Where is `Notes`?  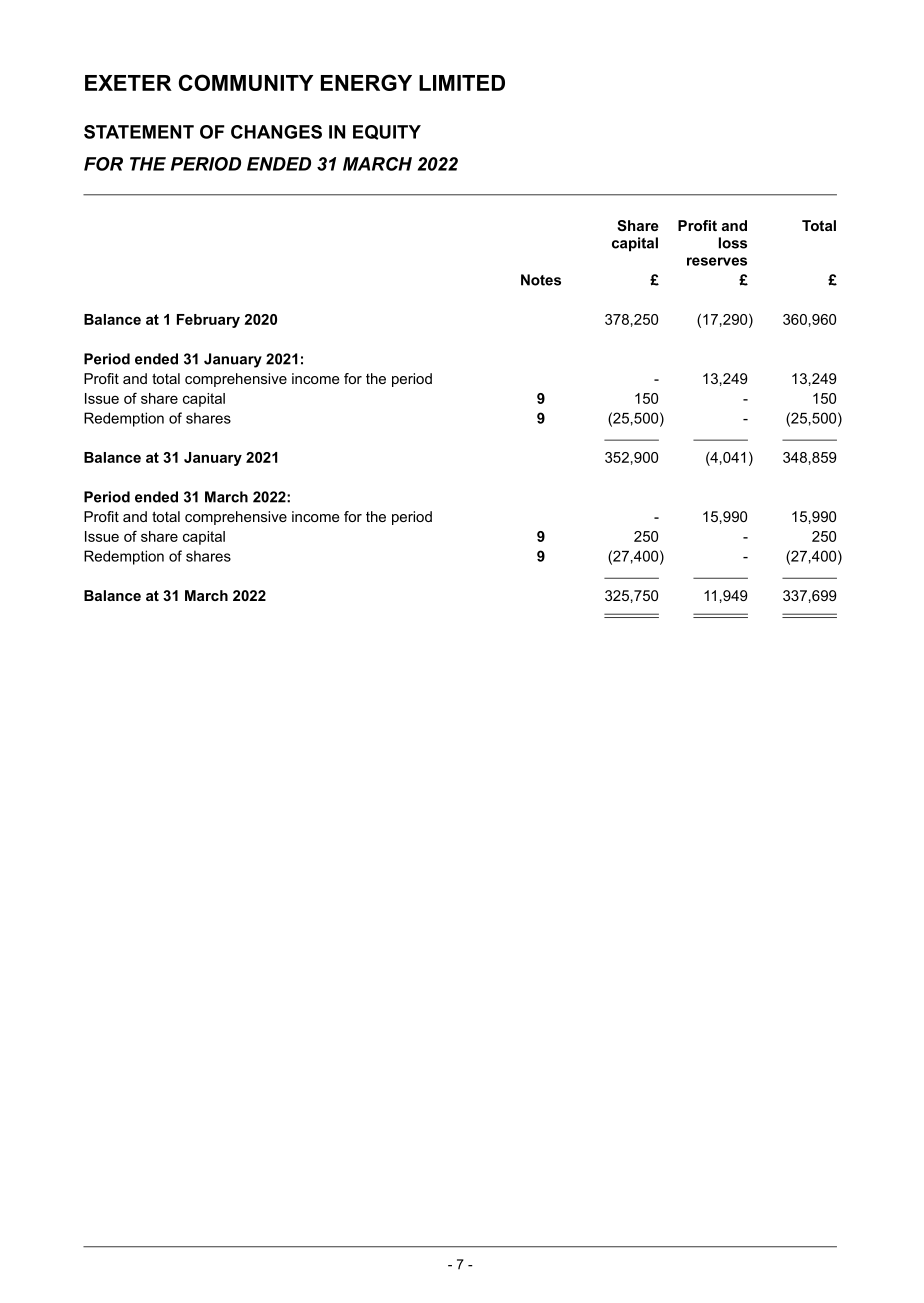 Notes is located at coordinates (541, 280).
